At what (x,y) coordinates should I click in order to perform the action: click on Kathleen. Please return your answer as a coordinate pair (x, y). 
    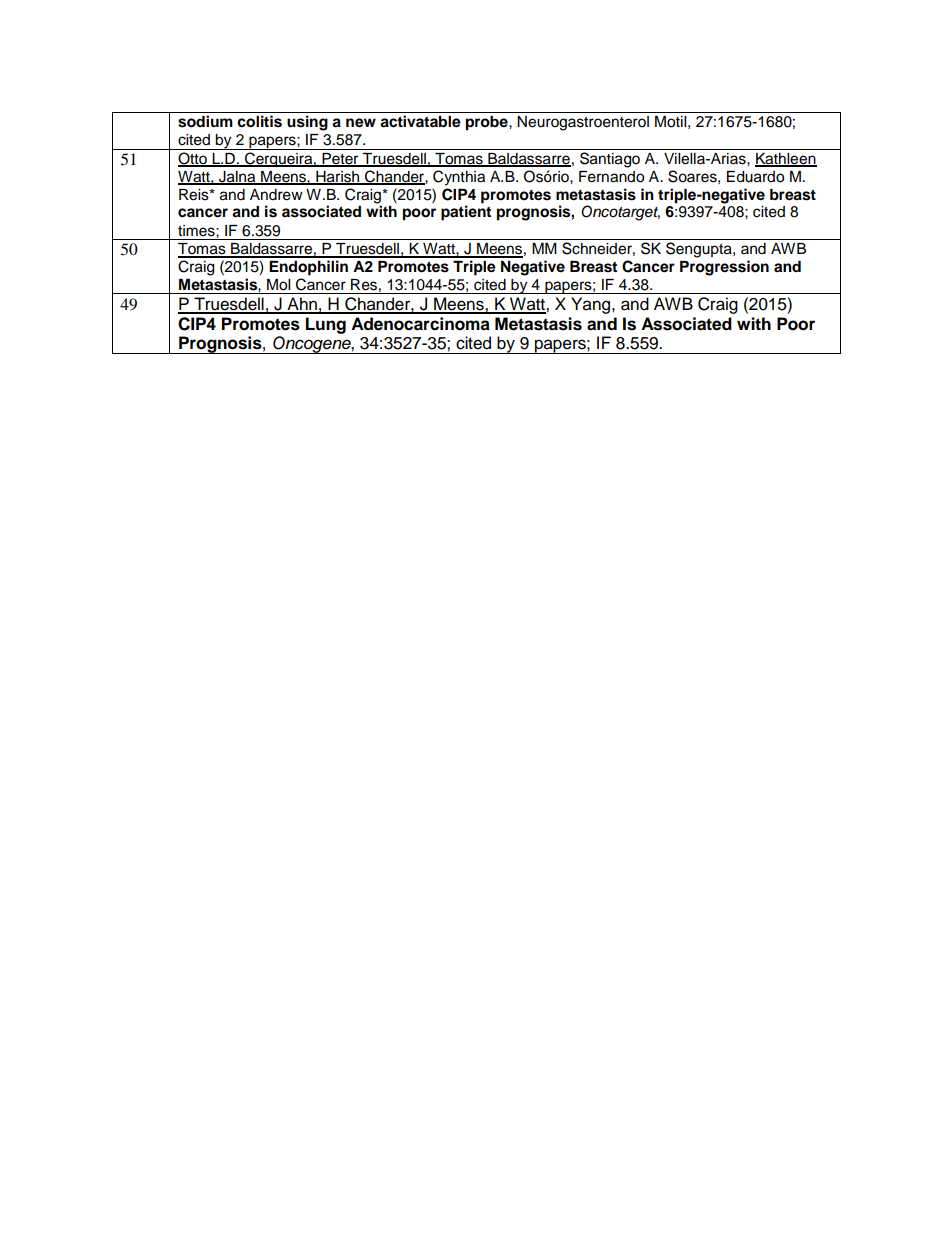
    Looking at the image, I should click on (786, 160).
